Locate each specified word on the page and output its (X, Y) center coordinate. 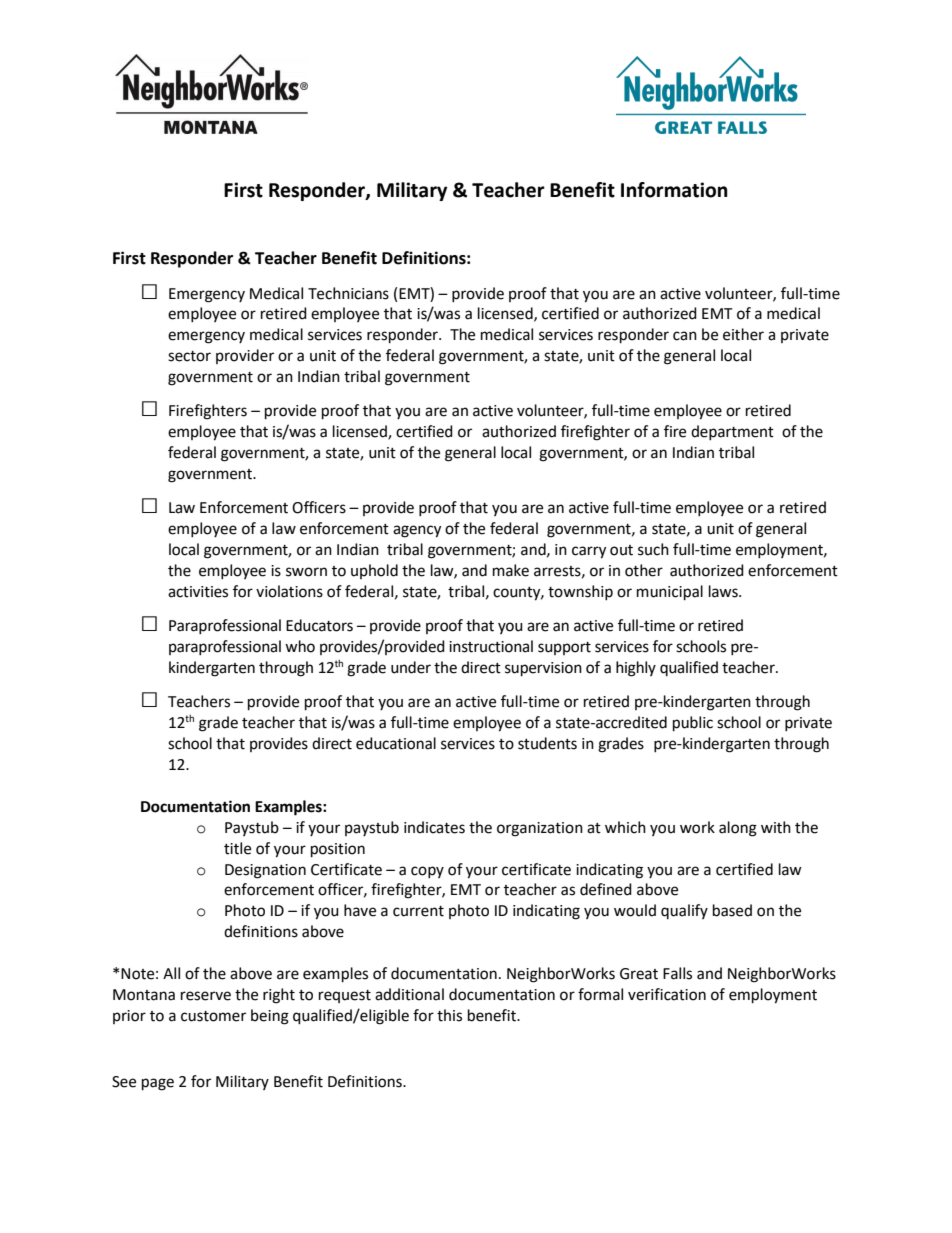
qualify (684, 911)
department (732, 432)
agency (417, 531)
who (300, 646)
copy (427, 872)
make (511, 570)
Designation (265, 871)
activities (198, 592)
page (158, 1084)
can (685, 336)
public (693, 724)
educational (396, 743)
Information (674, 190)
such (653, 549)
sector (189, 356)
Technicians (348, 293)
